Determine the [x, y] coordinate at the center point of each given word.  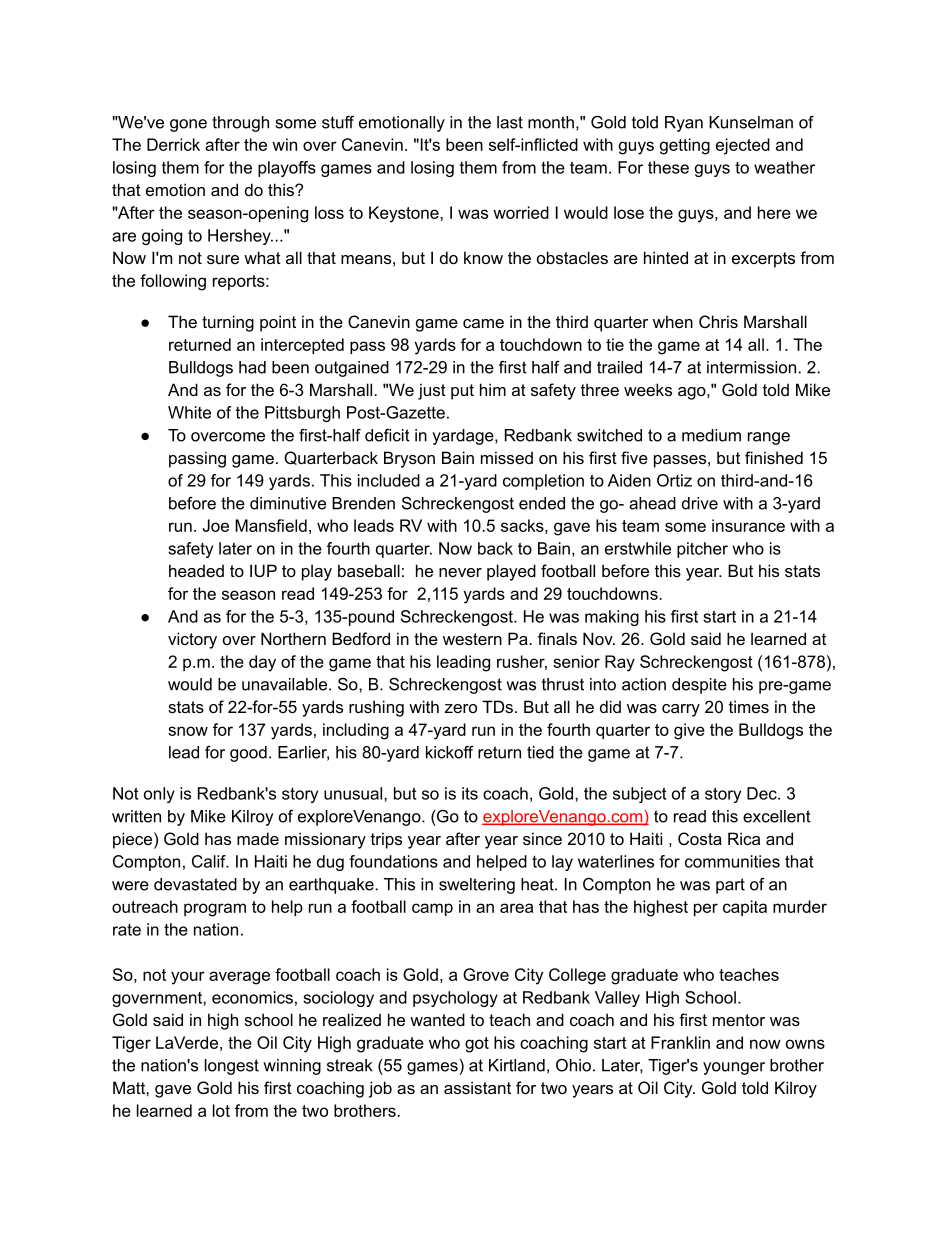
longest [232, 1067]
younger [734, 1068]
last [510, 122]
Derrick [173, 144]
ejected [743, 146]
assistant [477, 1087]
